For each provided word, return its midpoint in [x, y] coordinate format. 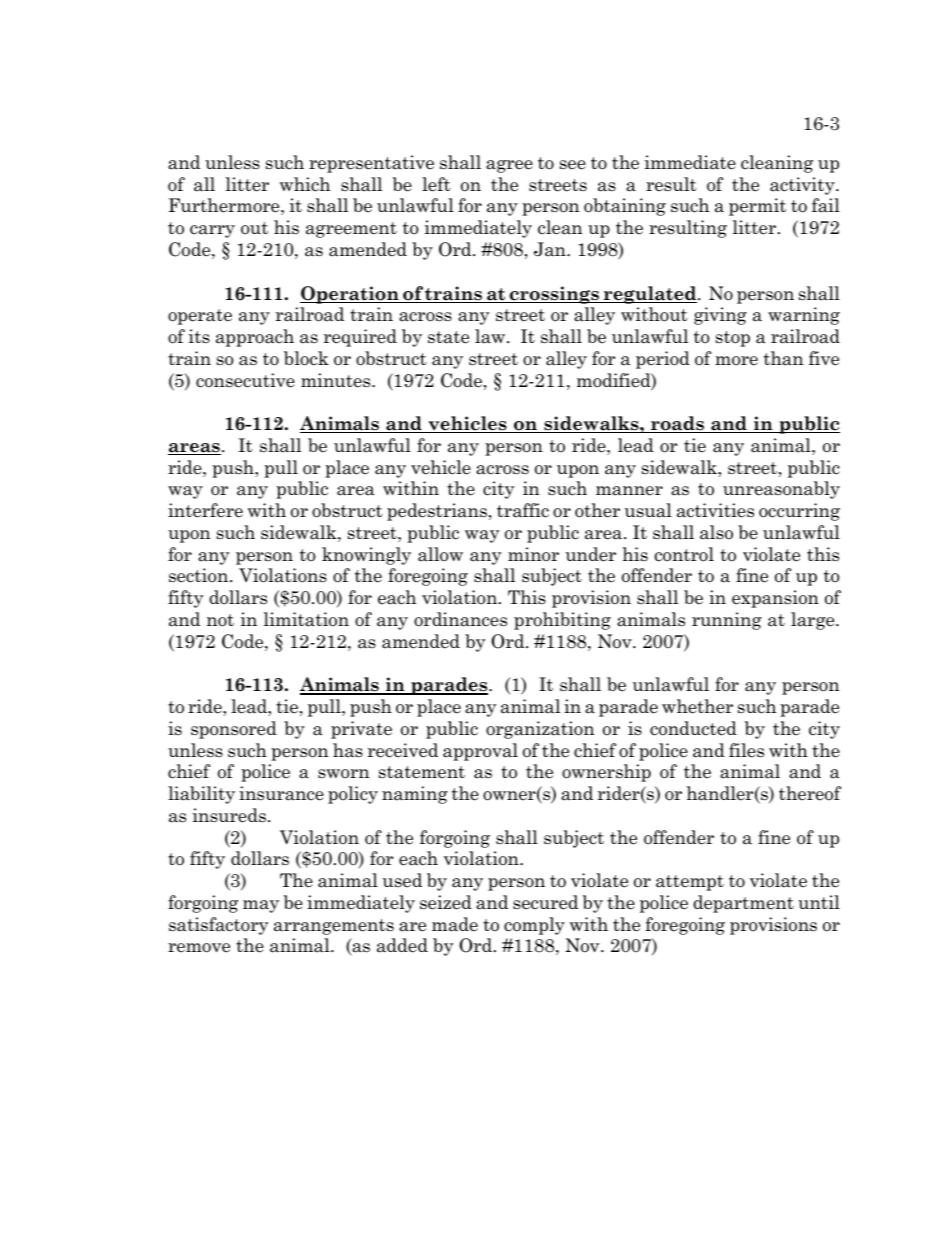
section [200, 575]
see [573, 165]
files [746, 750]
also [716, 532]
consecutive [245, 380]
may [261, 906]
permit [757, 207]
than [783, 358]
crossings [554, 295]
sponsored [234, 730]
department [743, 904]
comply [534, 926]
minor [533, 554]
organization [540, 730]
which [305, 184]
